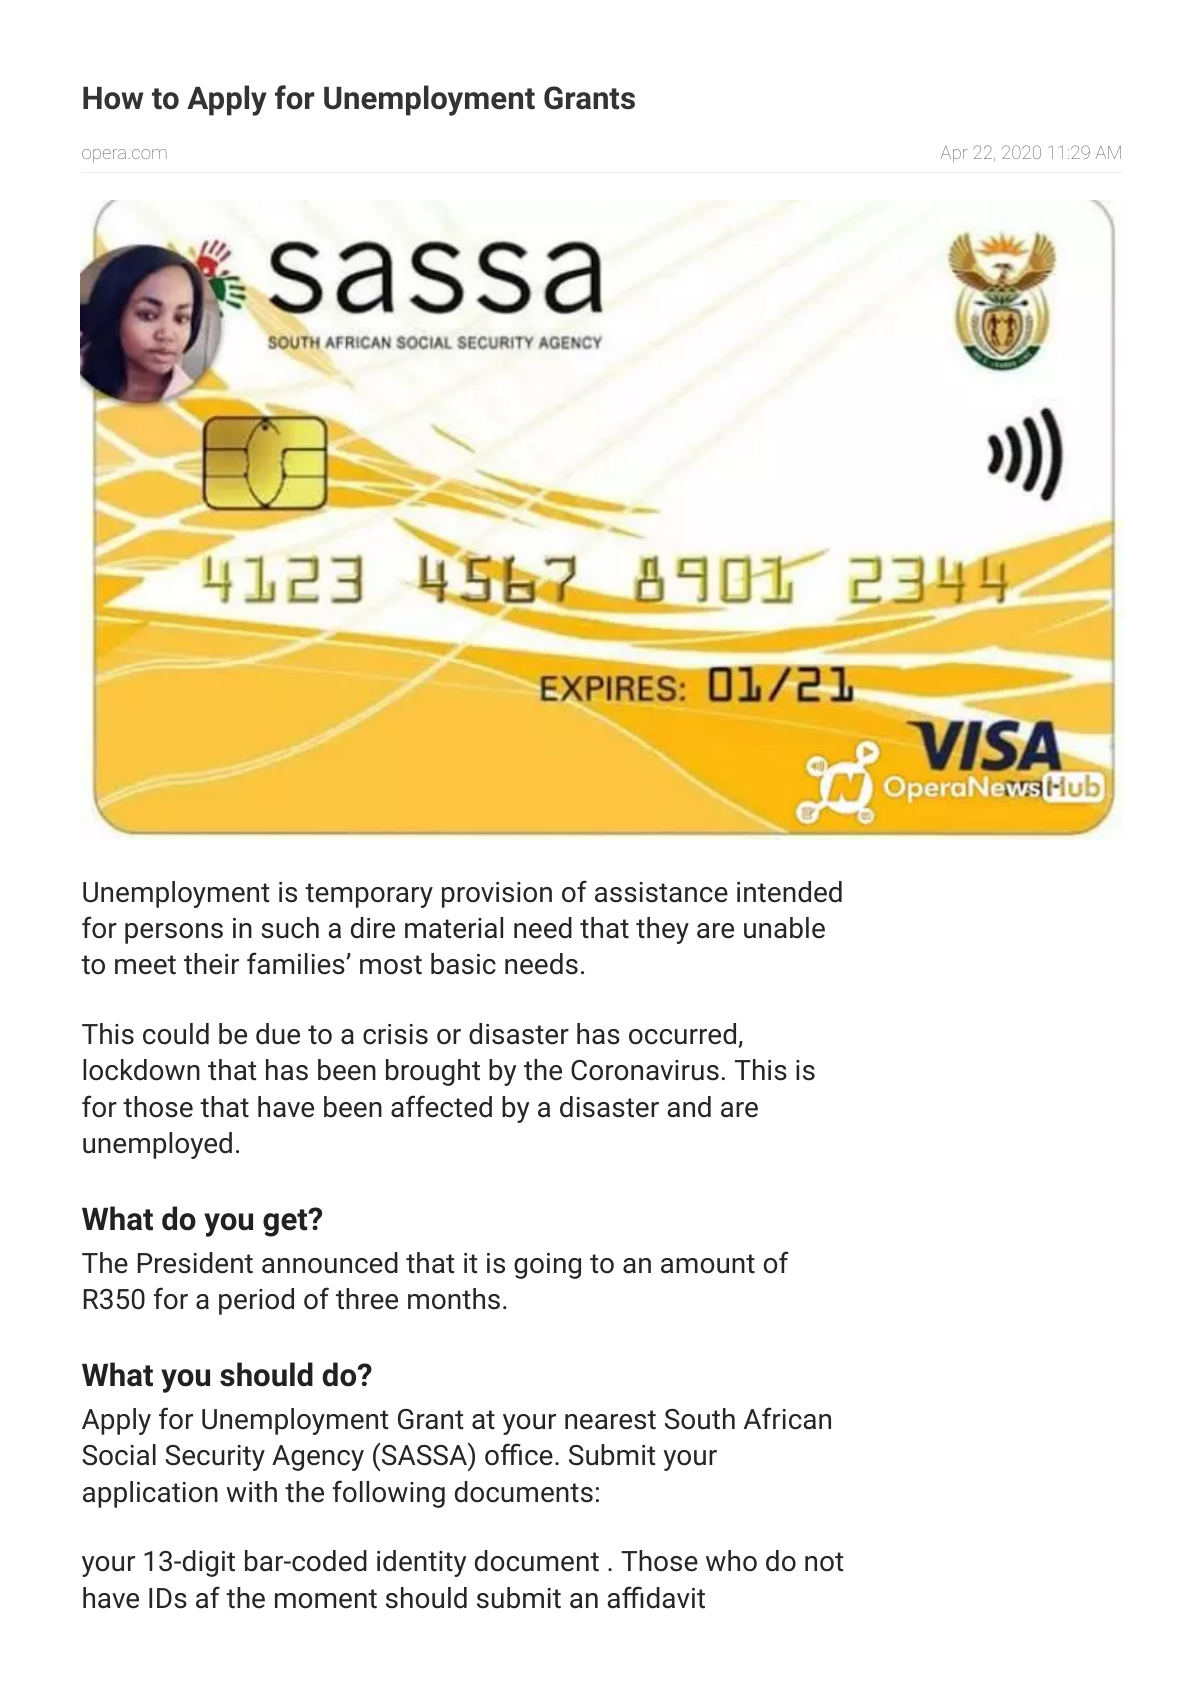  I want to click on material, so click(454, 928).
